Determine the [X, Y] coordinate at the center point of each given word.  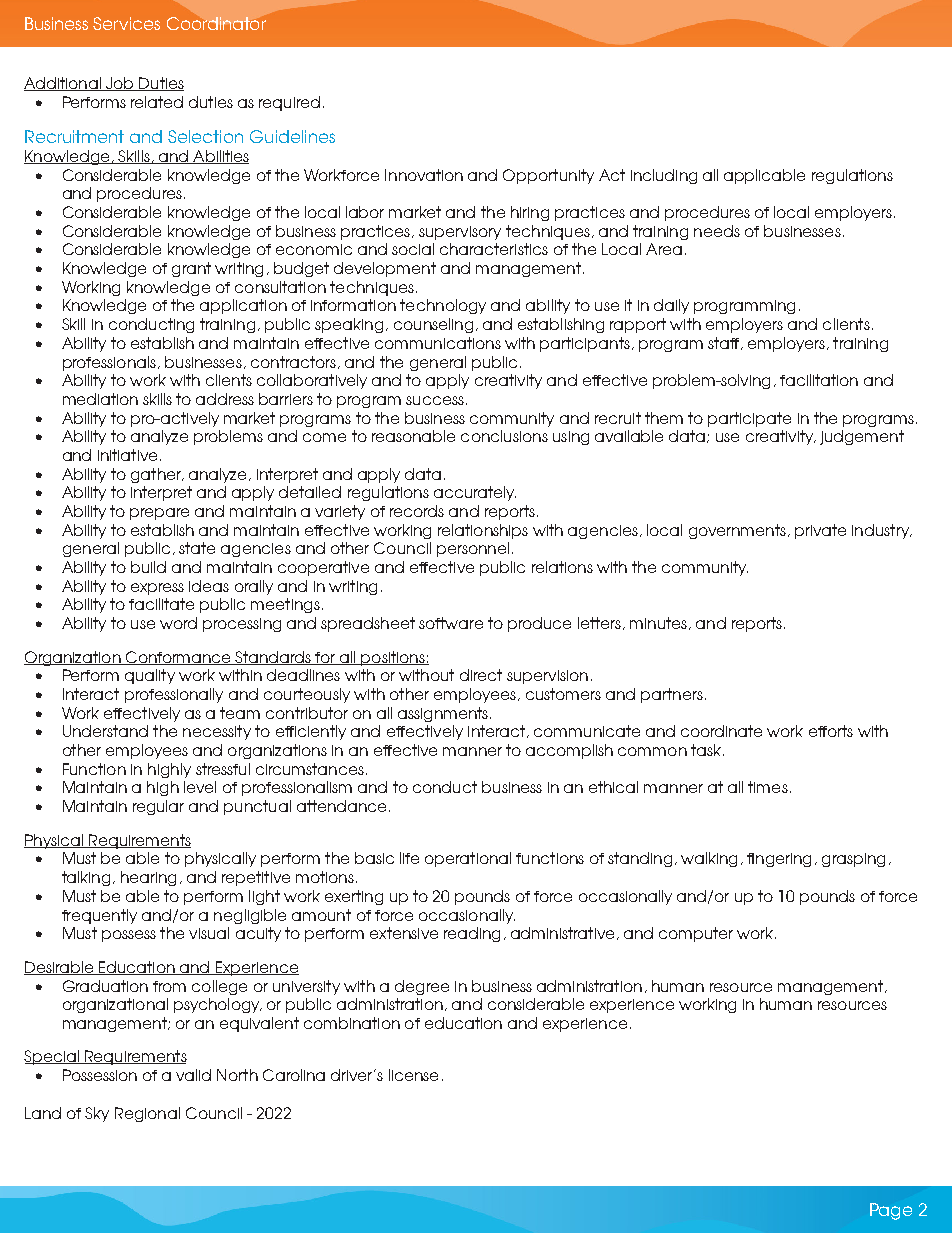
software [451, 623]
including [664, 176]
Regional [147, 1114]
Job [120, 84]
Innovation [424, 175]
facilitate [161, 604]
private [820, 531]
